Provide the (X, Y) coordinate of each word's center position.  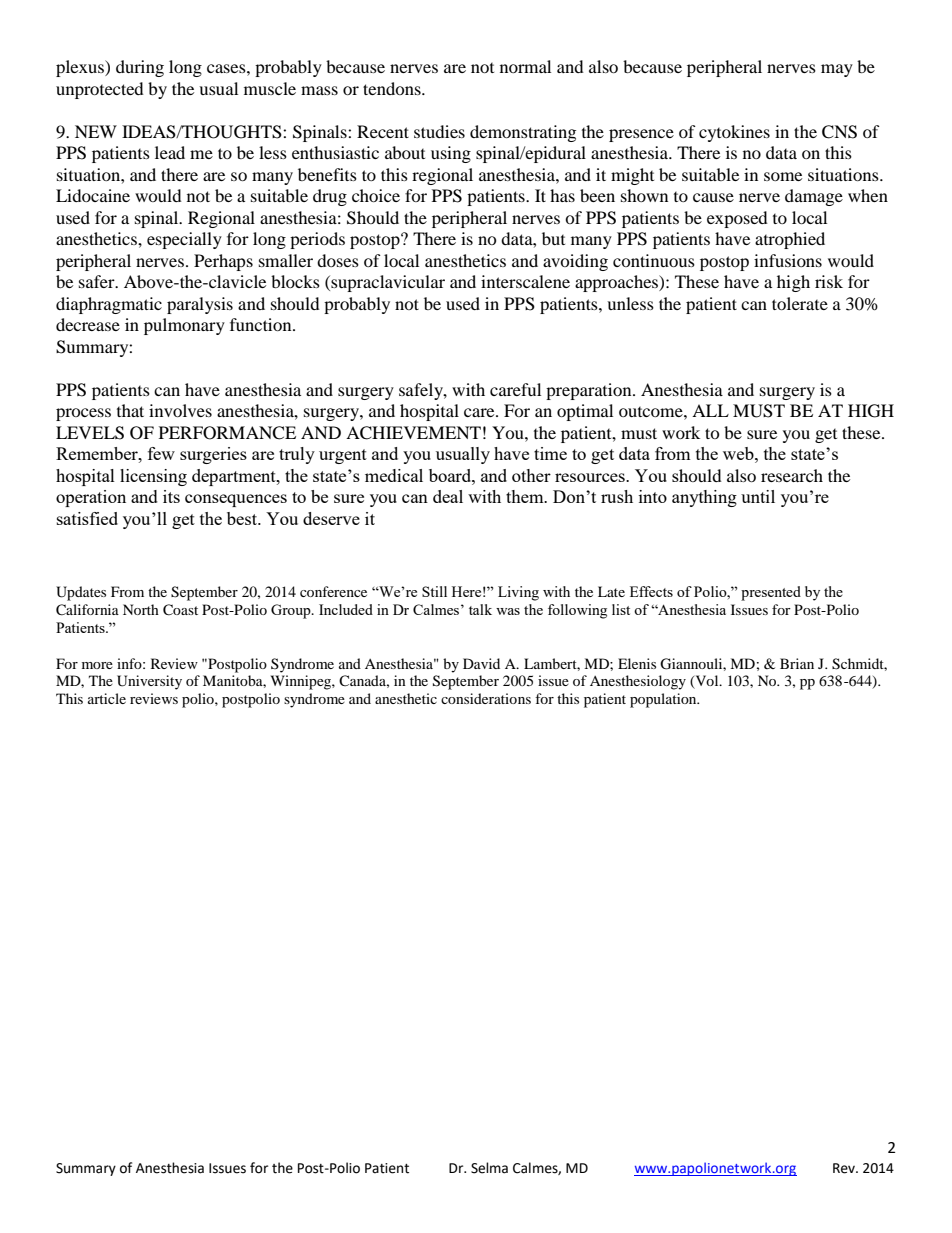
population (664, 700)
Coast (180, 610)
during (140, 68)
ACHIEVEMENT (413, 433)
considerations (486, 698)
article (107, 698)
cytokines (734, 133)
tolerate (800, 303)
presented (771, 593)
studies (439, 131)
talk (480, 609)
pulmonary (184, 326)
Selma (489, 1168)
